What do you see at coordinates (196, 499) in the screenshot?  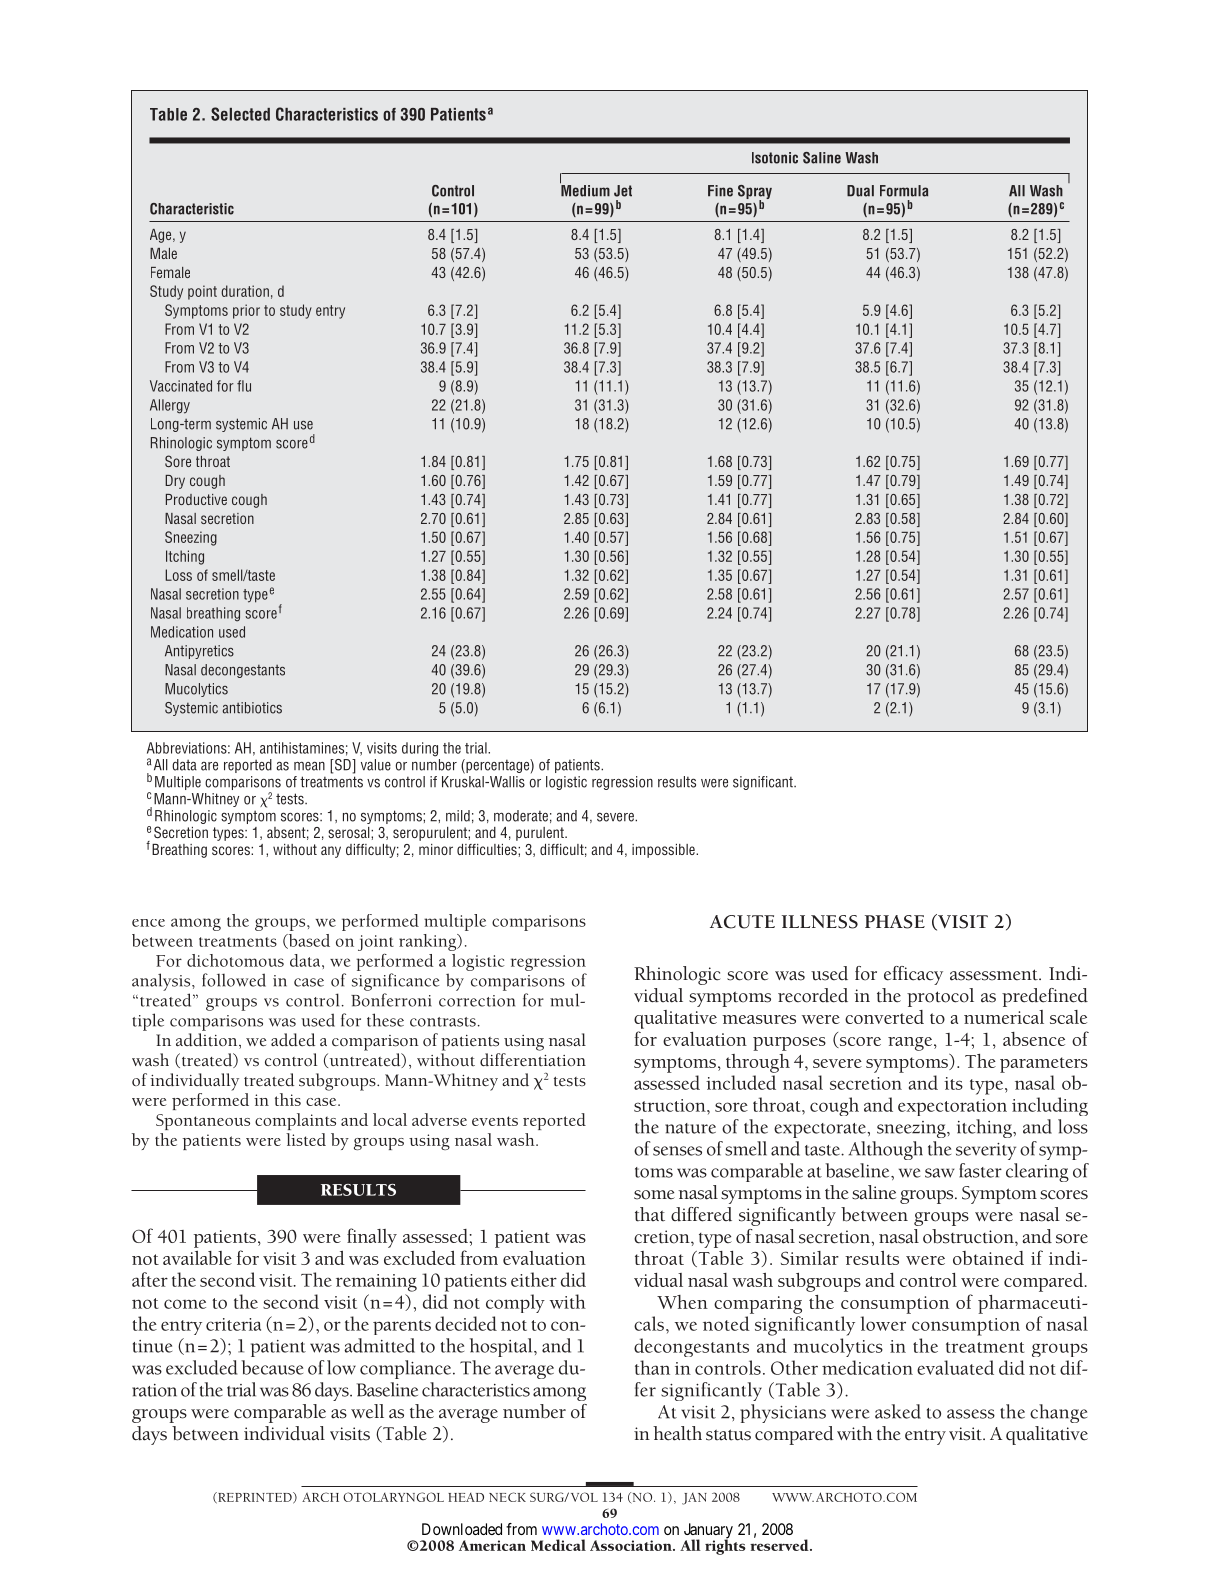 I see `Productive` at bounding box center [196, 499].
